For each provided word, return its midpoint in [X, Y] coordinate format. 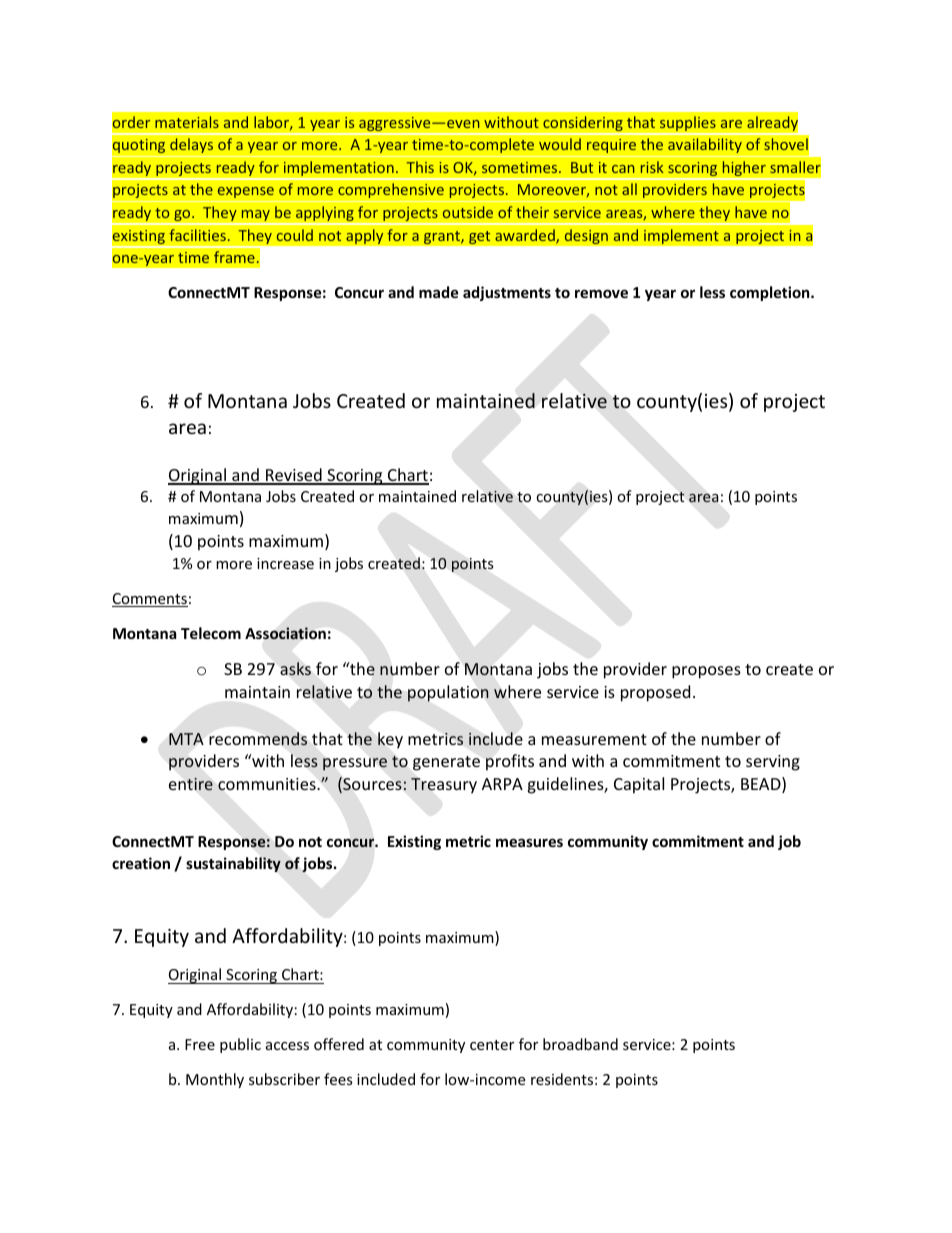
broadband [580, 1044]
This [420, 167]
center [492, 1045]
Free [200, 1044]
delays [191, 145]
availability [705, 145]
